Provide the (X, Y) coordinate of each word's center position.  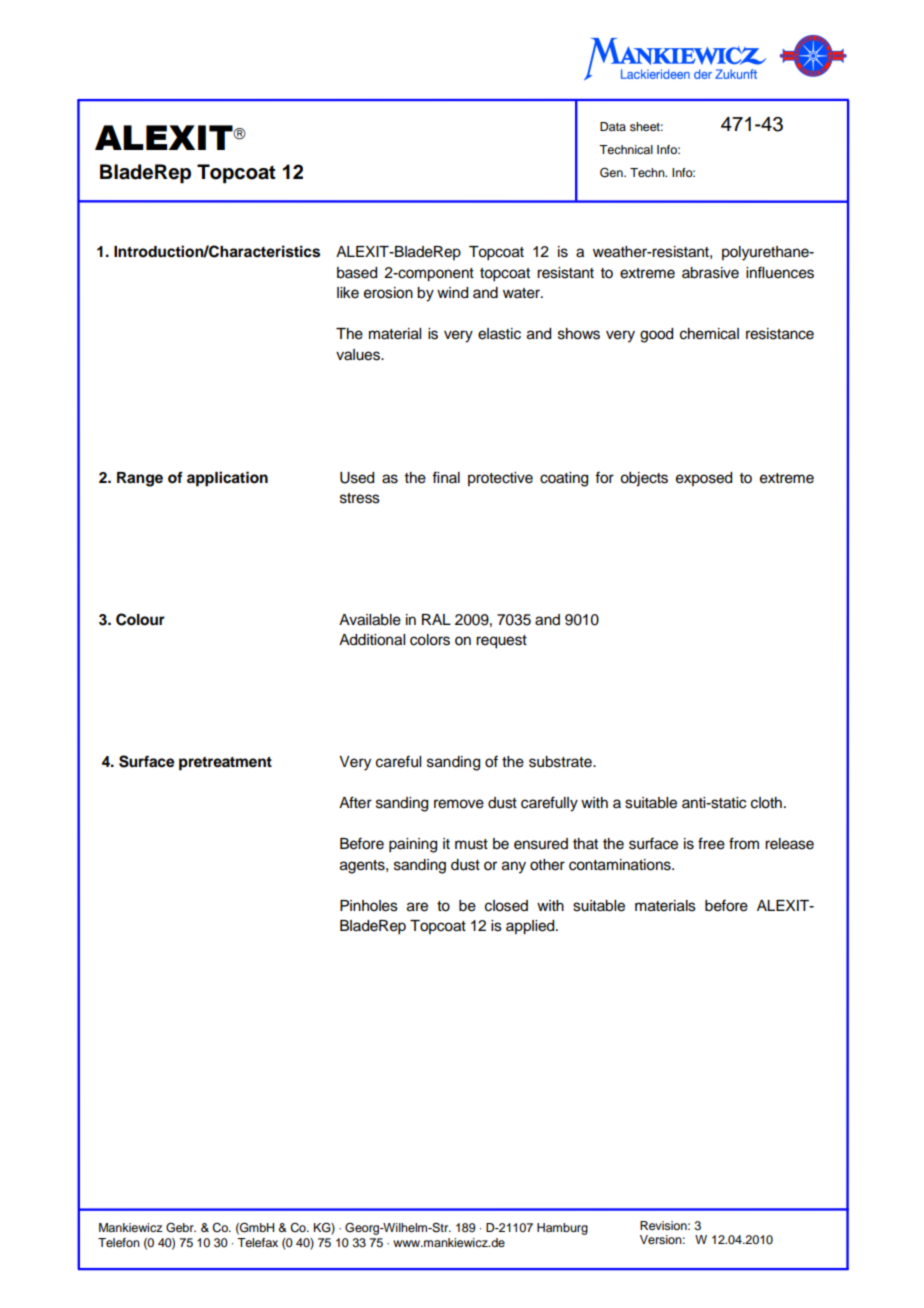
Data (613, 126)
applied (531, 927)
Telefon (119, 1242)
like (348, 293)
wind (452, 293)
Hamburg (562, 1229)
